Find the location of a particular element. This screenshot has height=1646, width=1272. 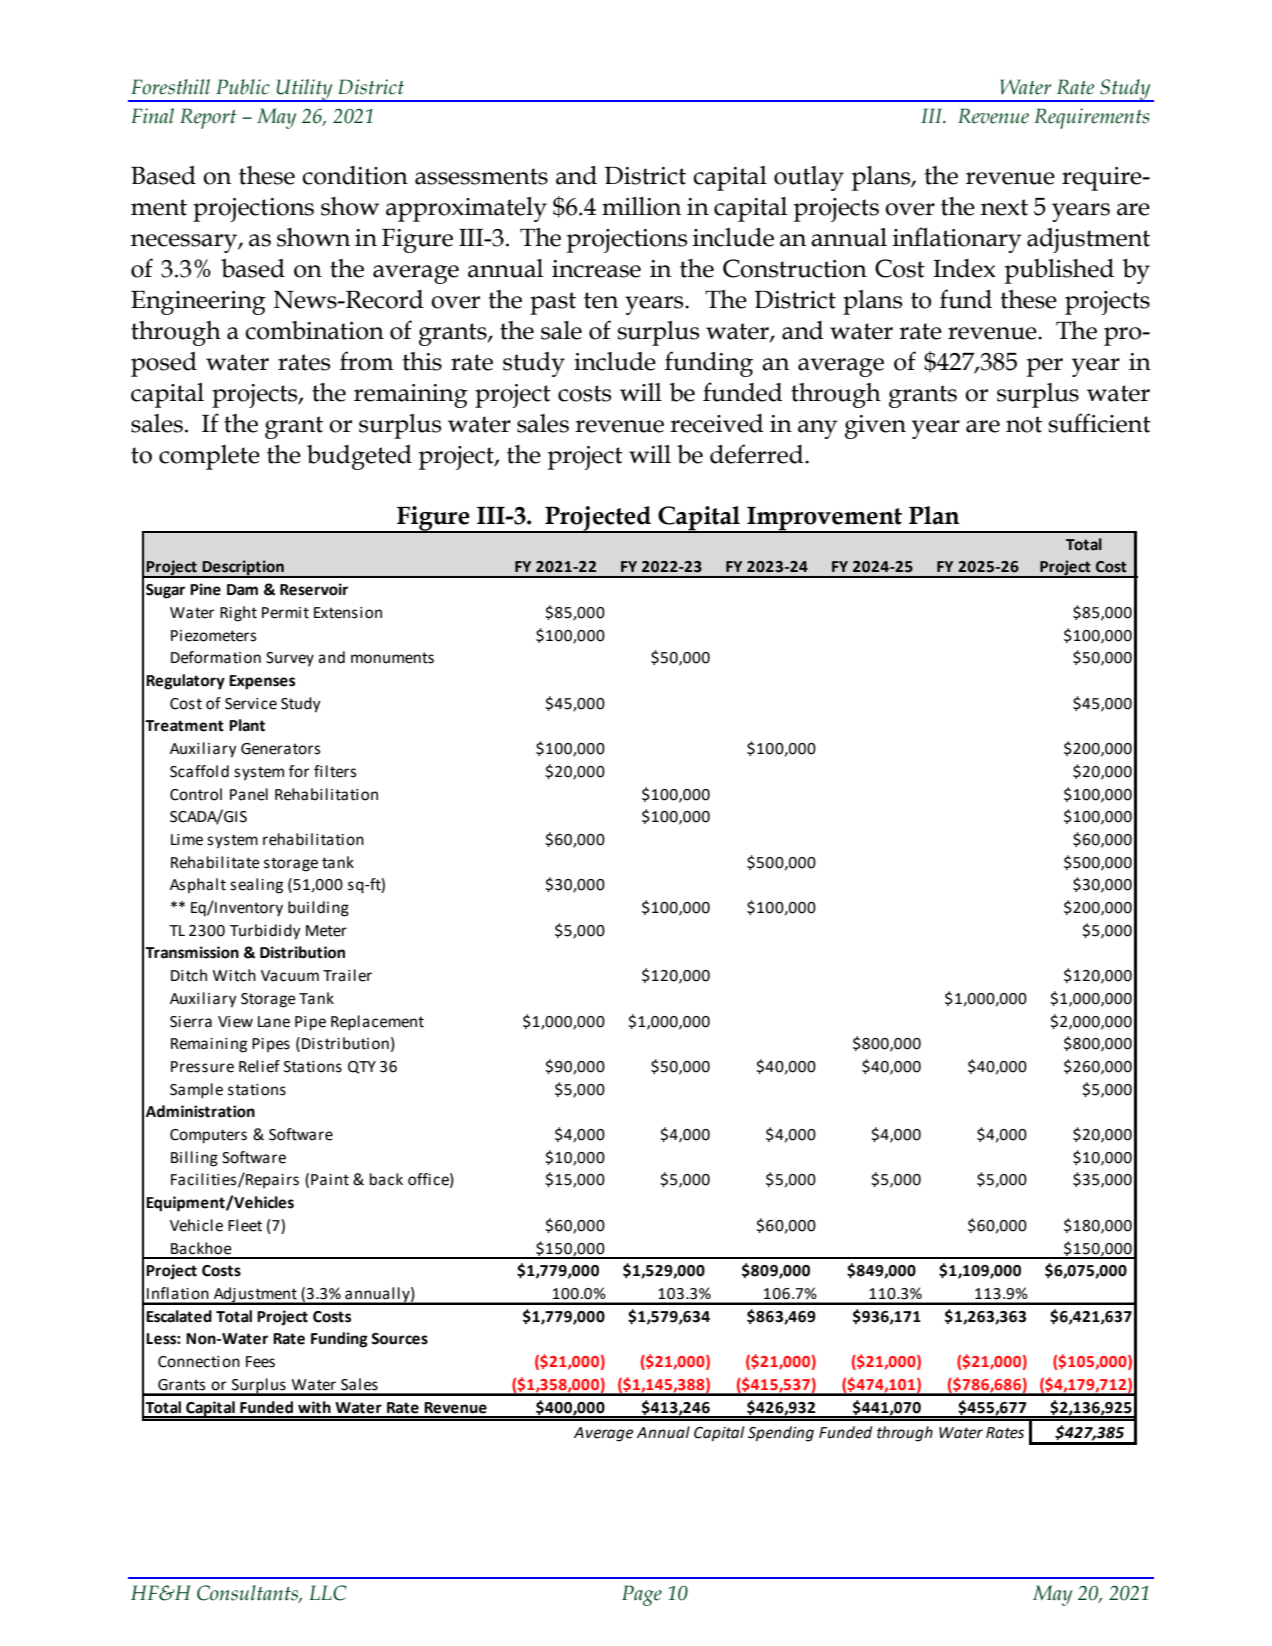

with is located at coordinates (314, 1407).
